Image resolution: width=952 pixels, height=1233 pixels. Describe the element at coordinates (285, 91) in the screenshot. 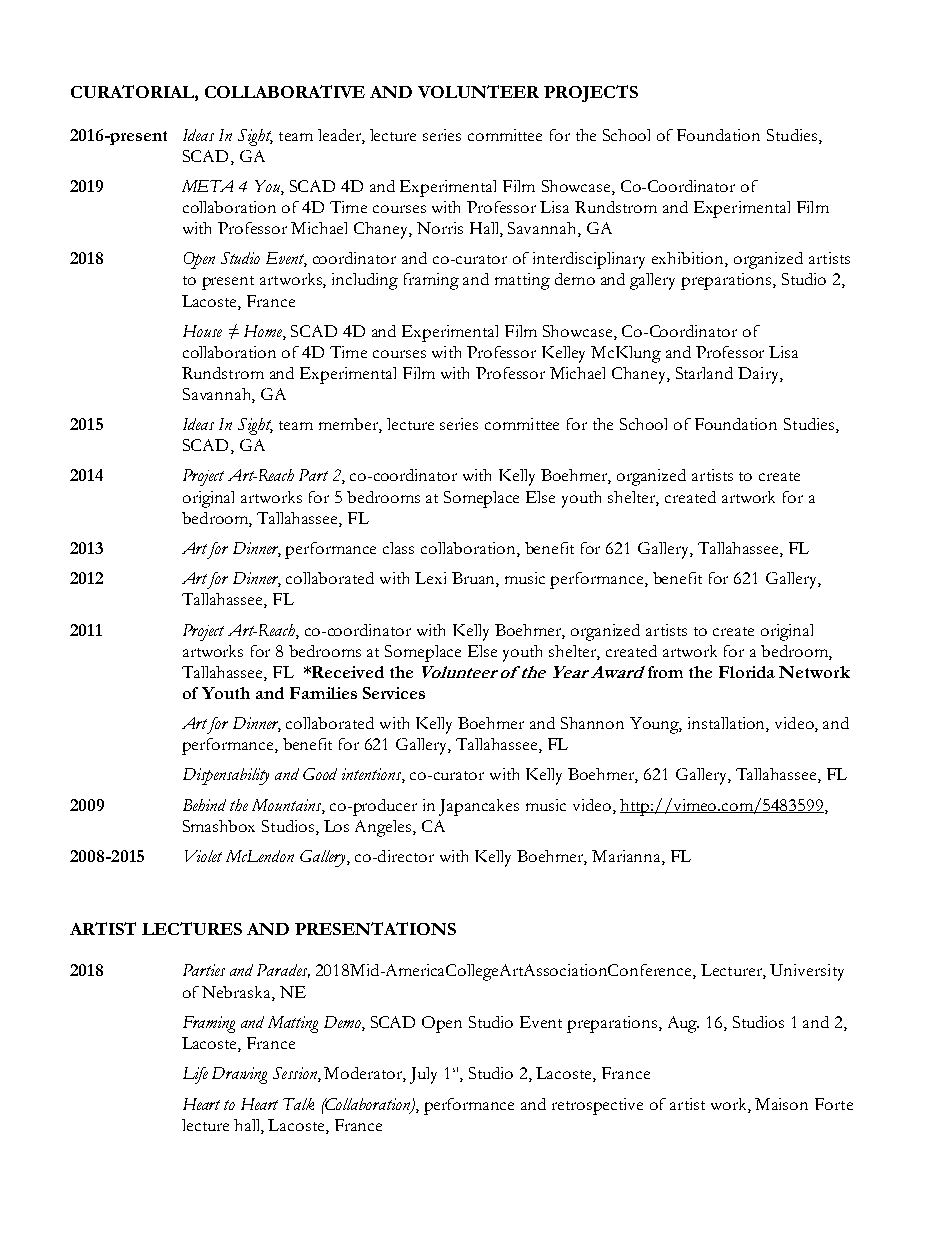

I see `COLLABORATIVE` at that location.
